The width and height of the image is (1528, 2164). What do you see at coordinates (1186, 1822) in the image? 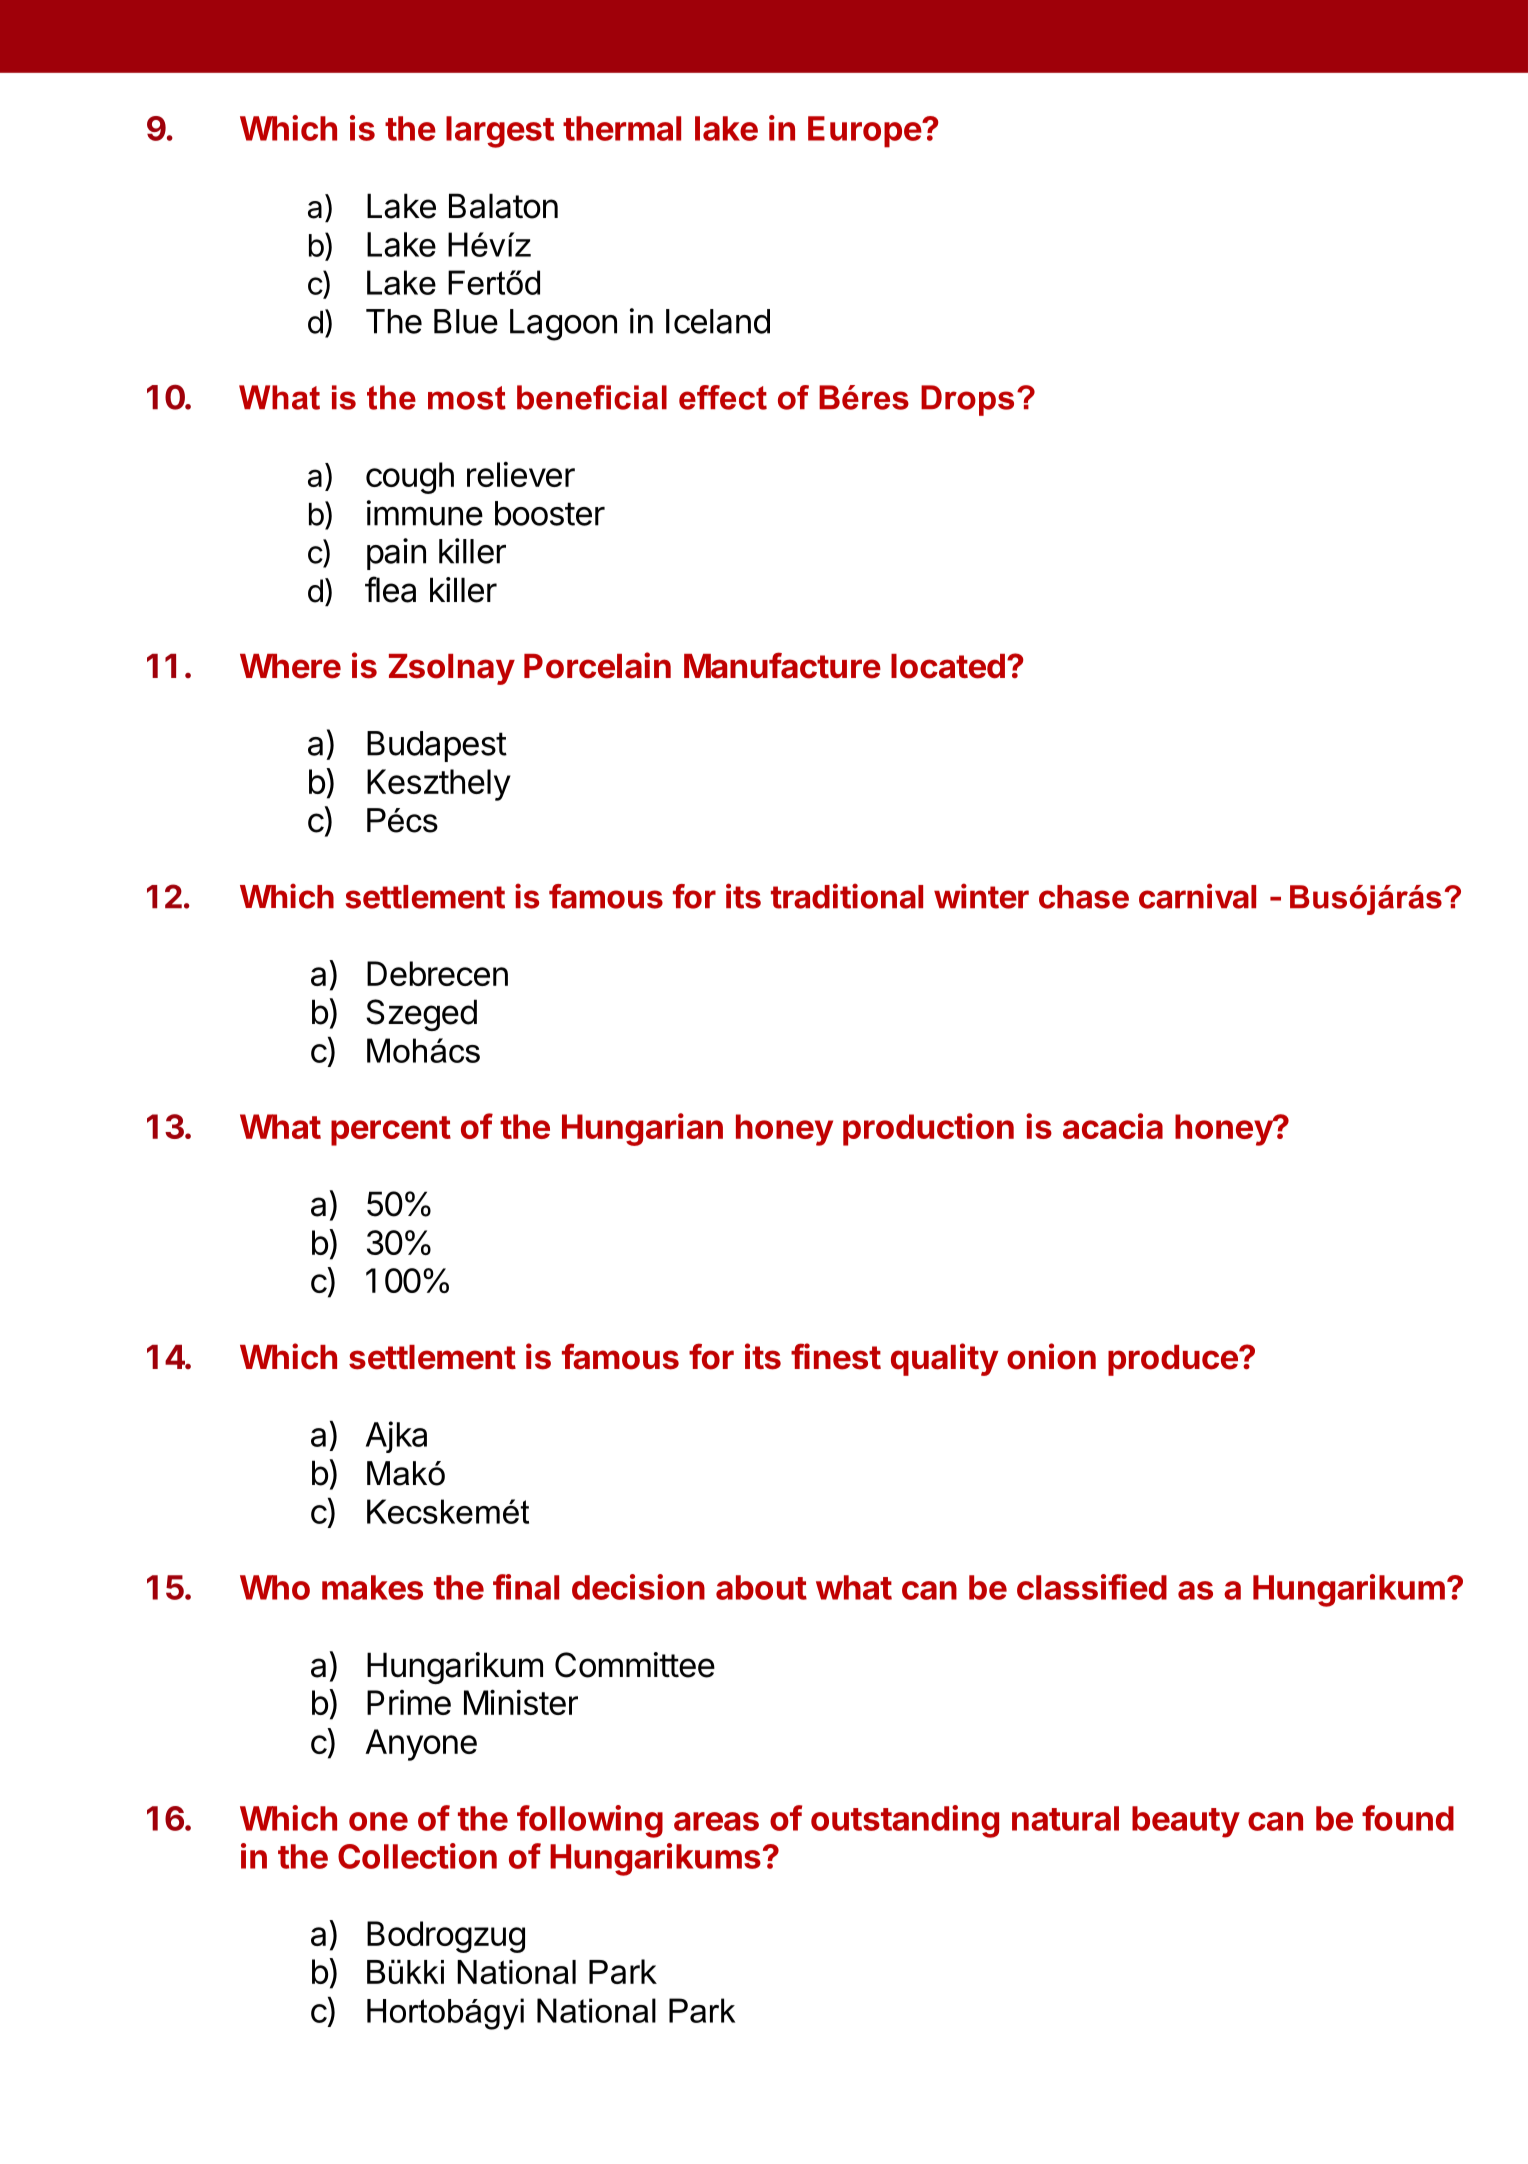
I see `beauty` at bounding box center [1186, 1822].
